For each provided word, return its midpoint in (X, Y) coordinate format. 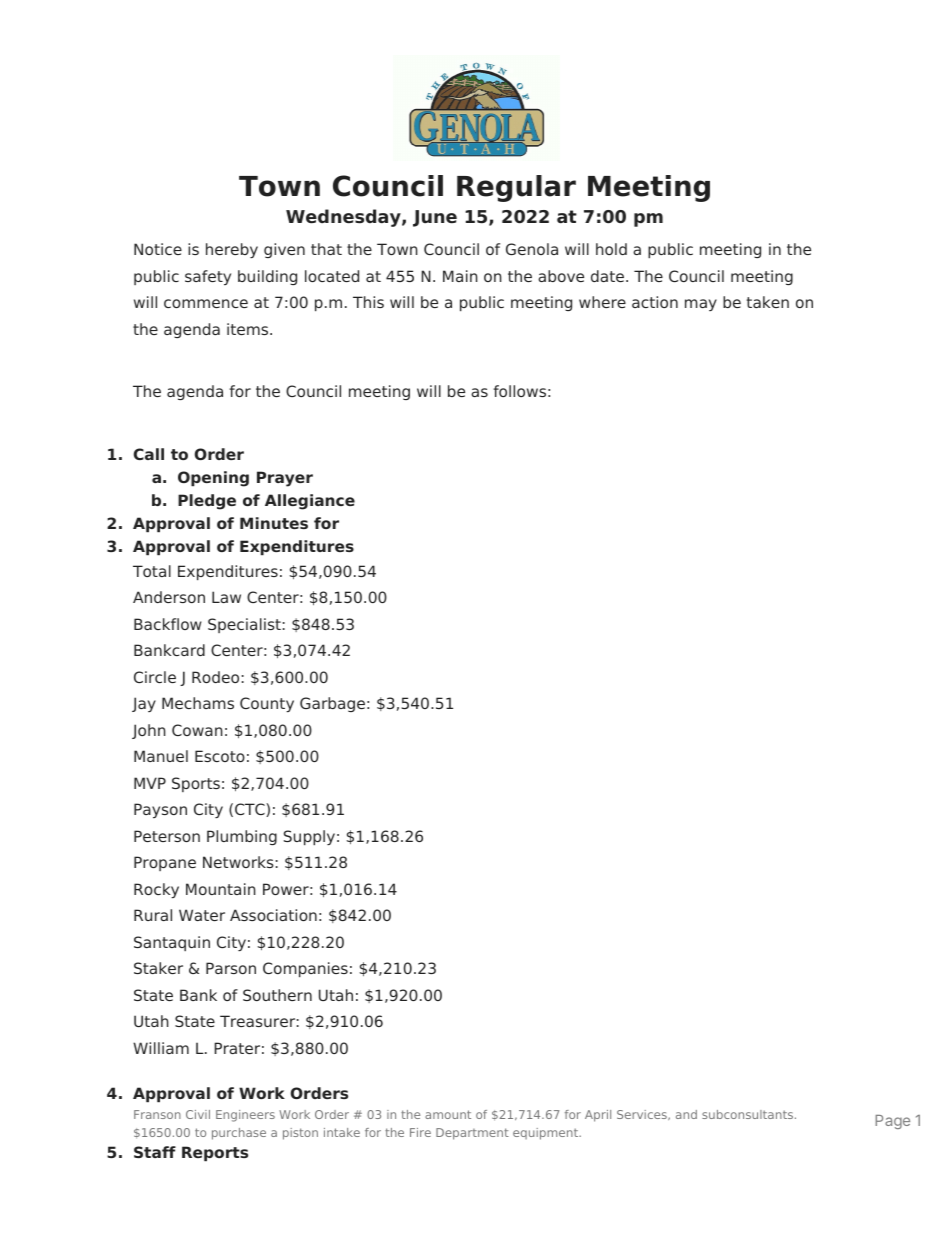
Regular (516, 188)
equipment (546, 1134)
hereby (232, 250)
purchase (239, 1134)
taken (768, 302)
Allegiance (310, 502)
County (267, 704)
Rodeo (215, 677)
